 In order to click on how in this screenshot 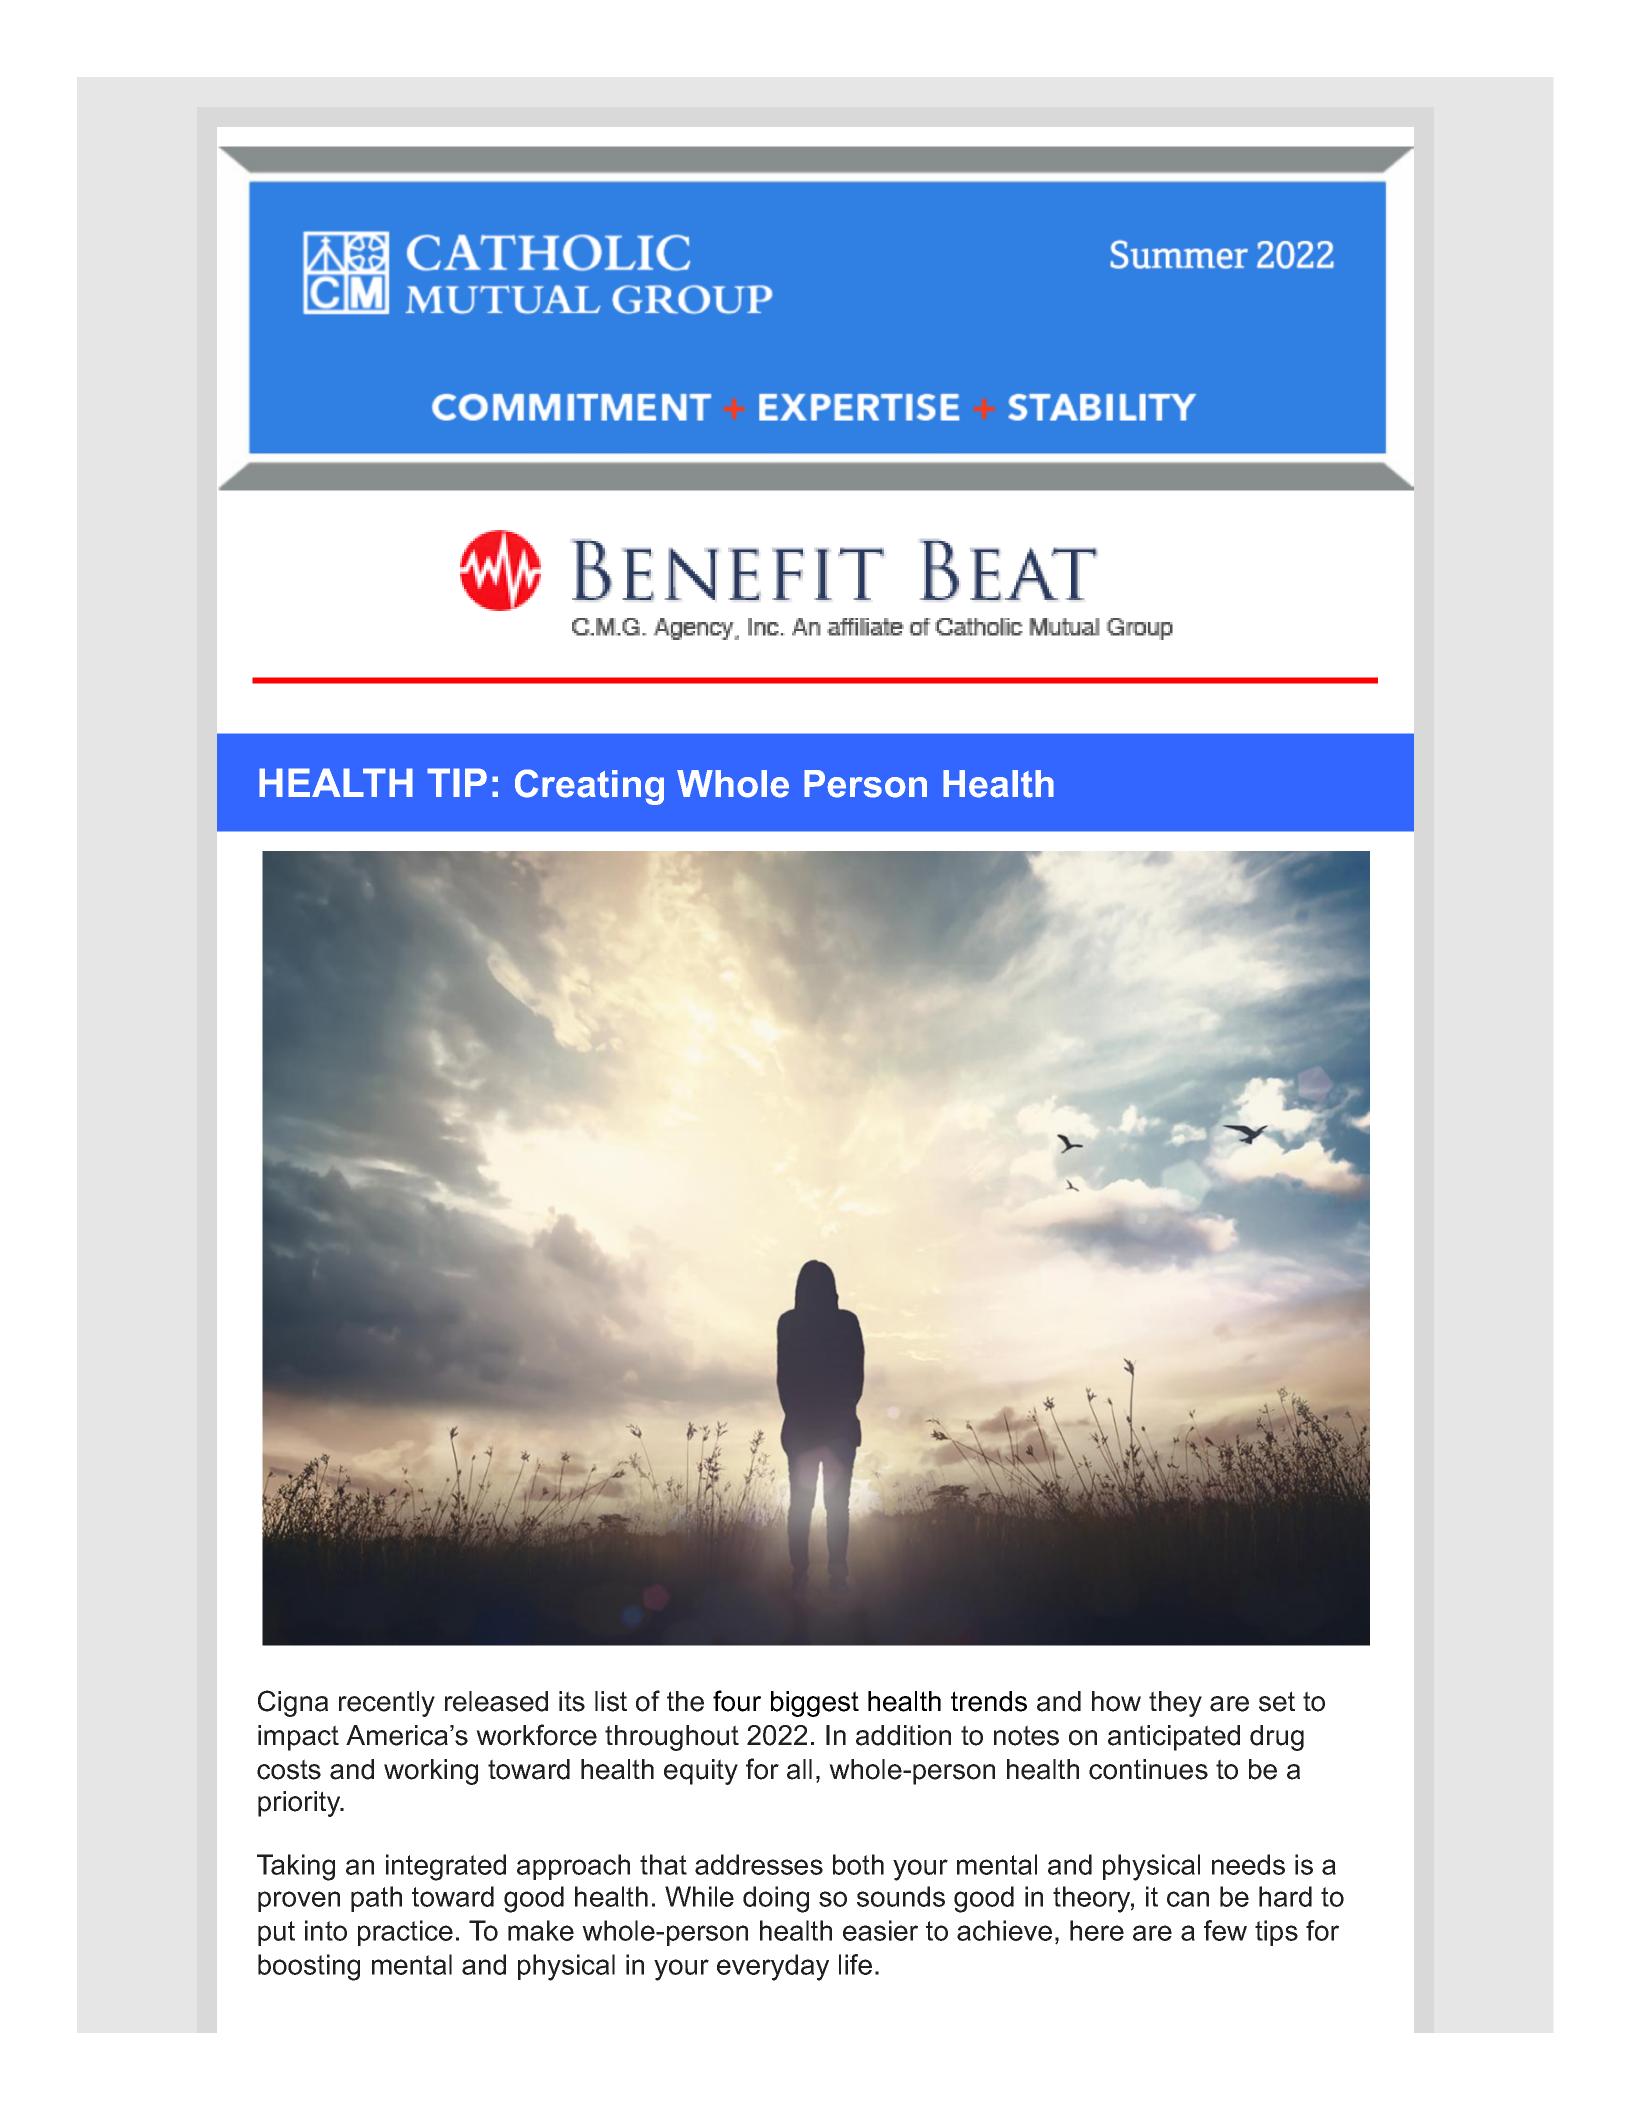, I will do `click(1116, 1701)`.
